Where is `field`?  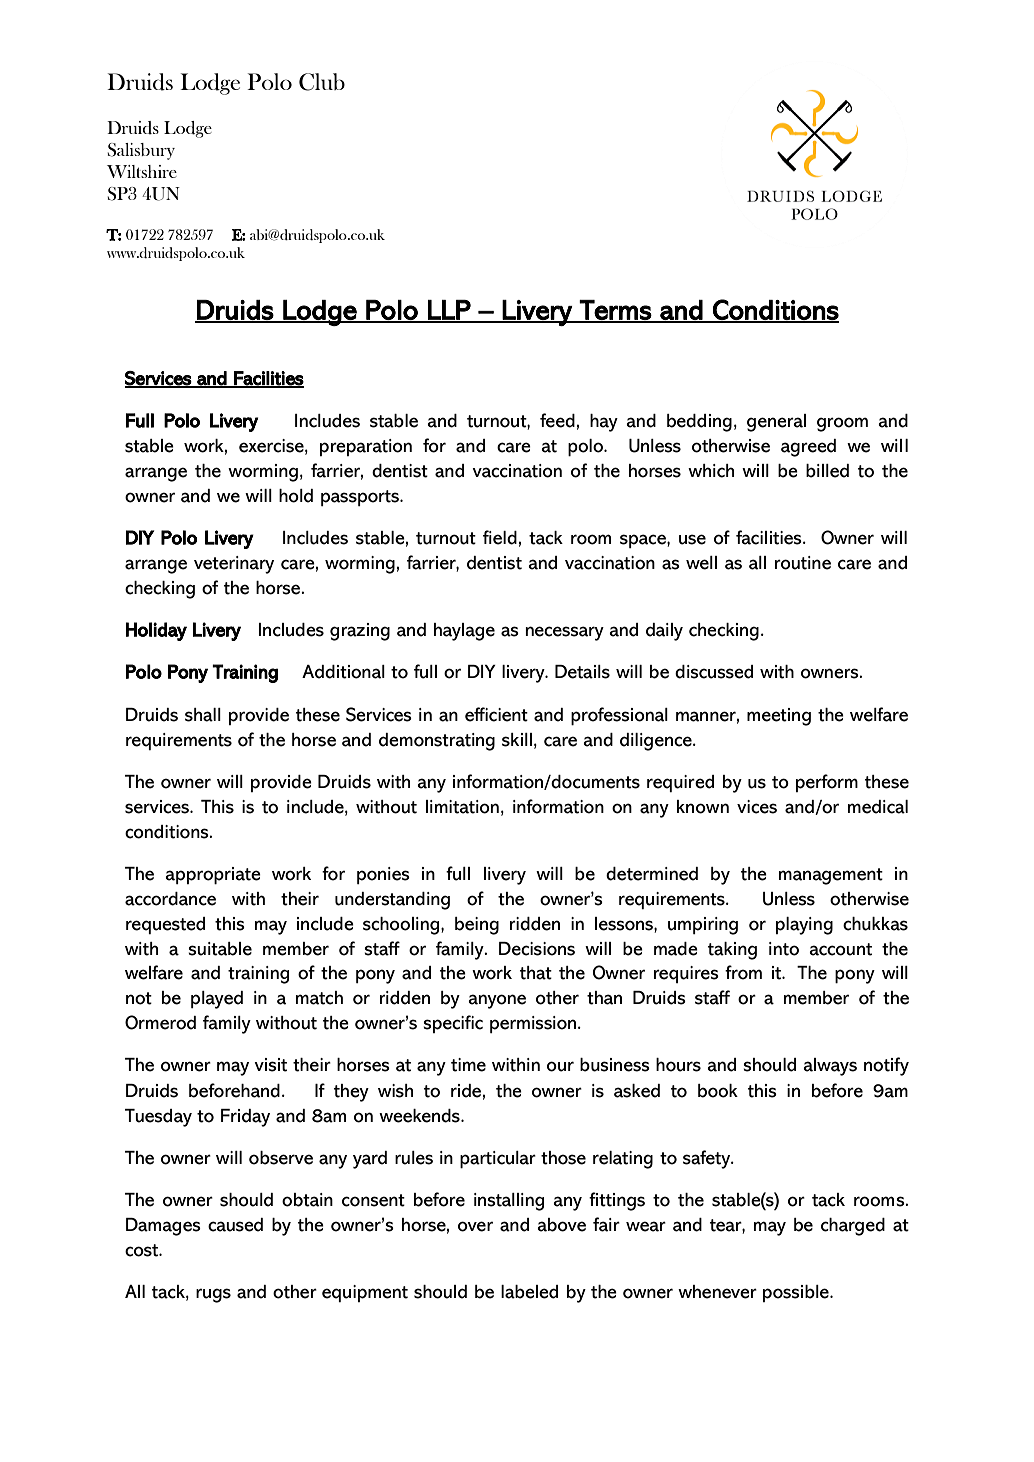
field is located at coordinates (500, 537).
